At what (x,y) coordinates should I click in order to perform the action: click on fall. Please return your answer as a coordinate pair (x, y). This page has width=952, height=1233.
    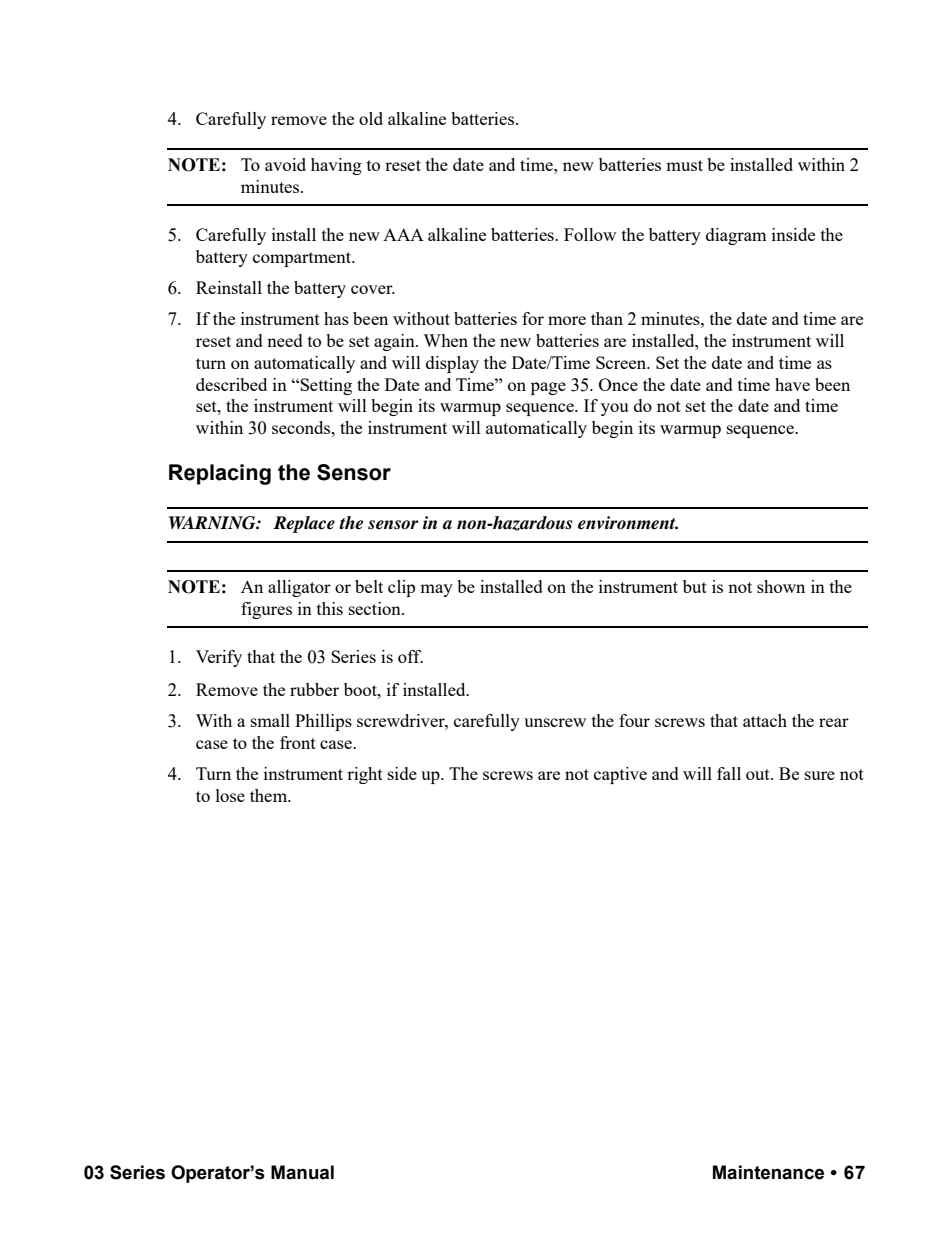
    Looking at the image, I should click on (729, 773).
